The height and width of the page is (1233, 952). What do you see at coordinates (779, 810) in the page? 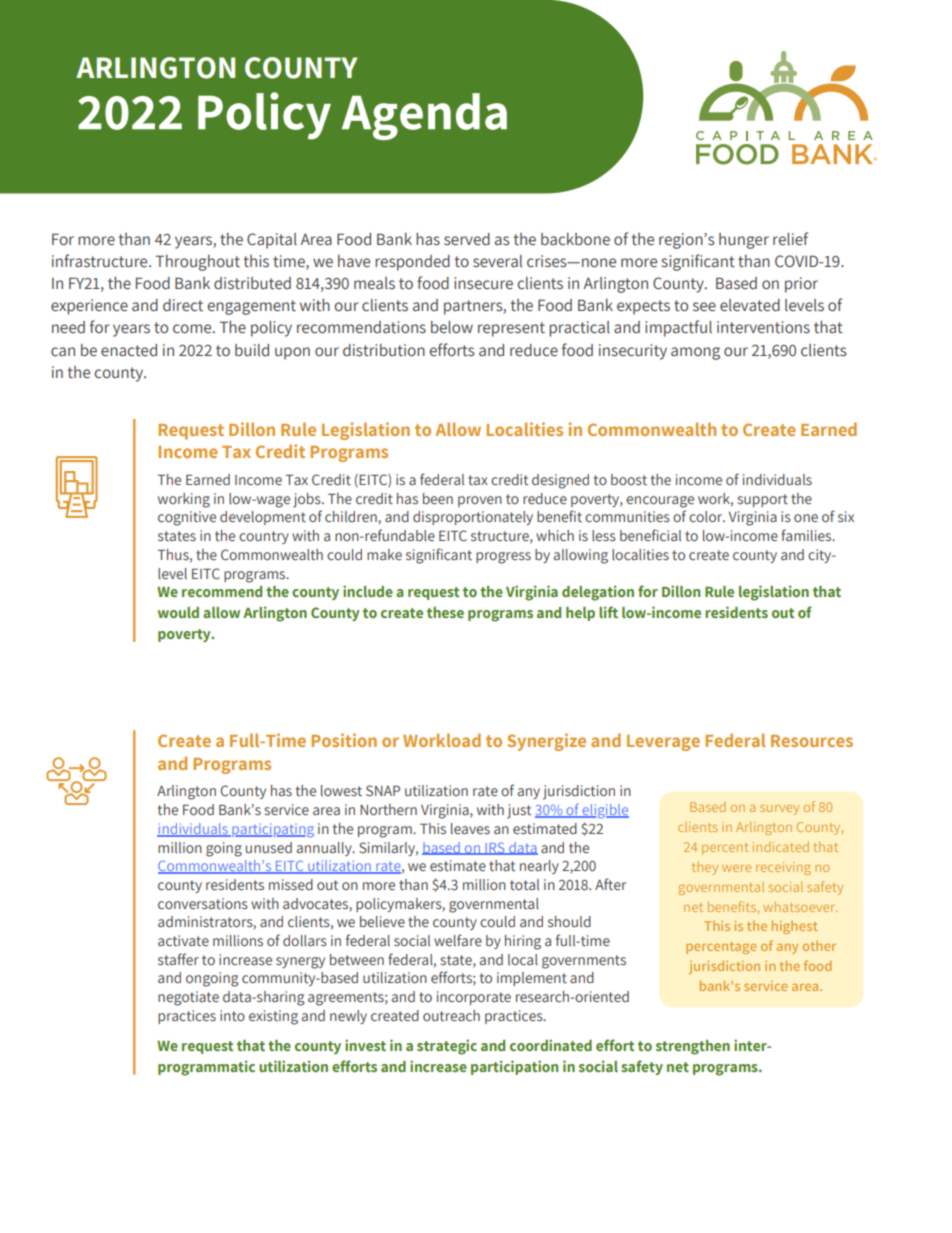
I see `survey` at bounding box center [779, 810].
